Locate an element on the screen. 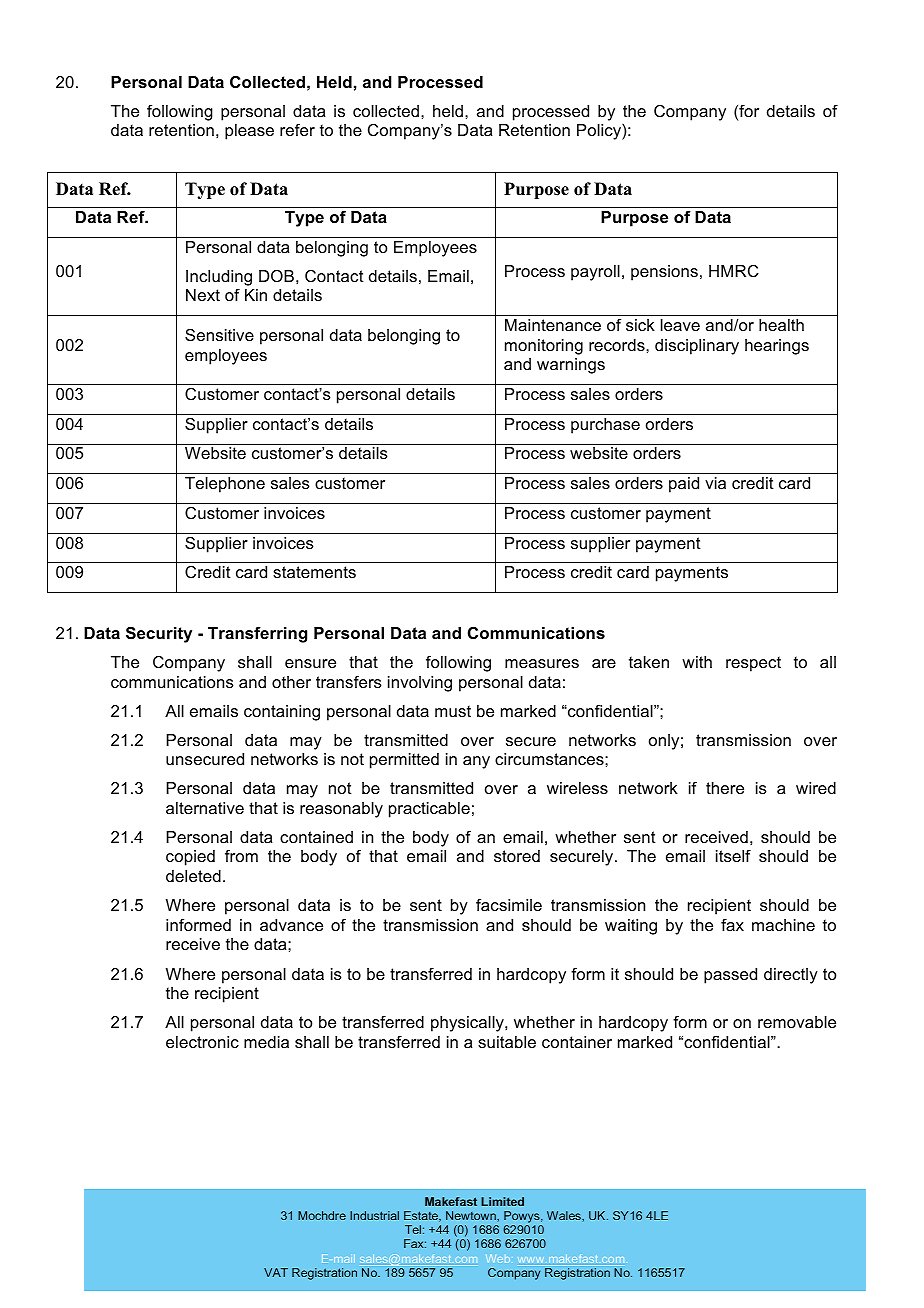  respect is located at coordinates (753, 664).
